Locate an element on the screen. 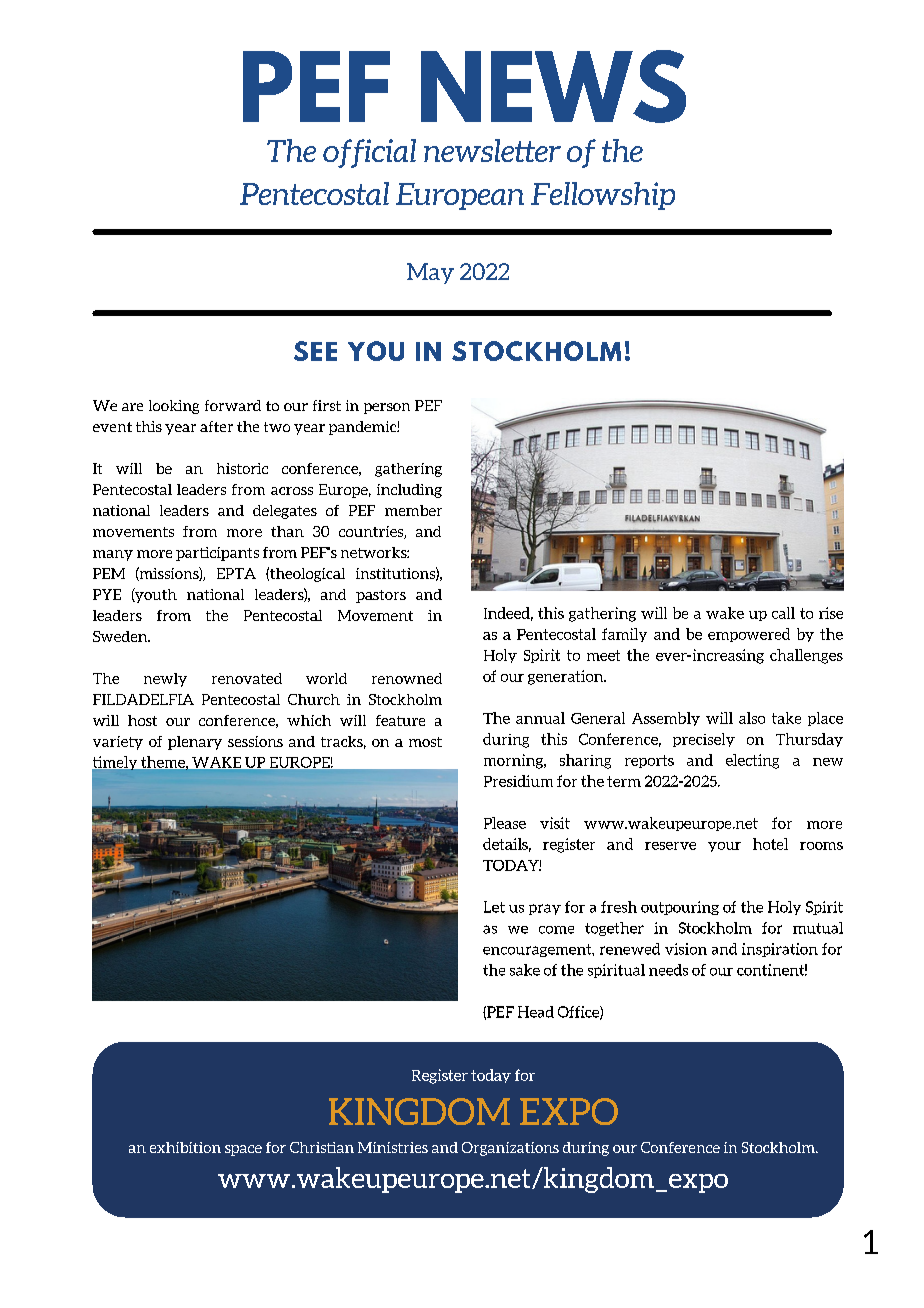 This screenshot has height=1308, width=924. official is located at coordinates (369, 153).
